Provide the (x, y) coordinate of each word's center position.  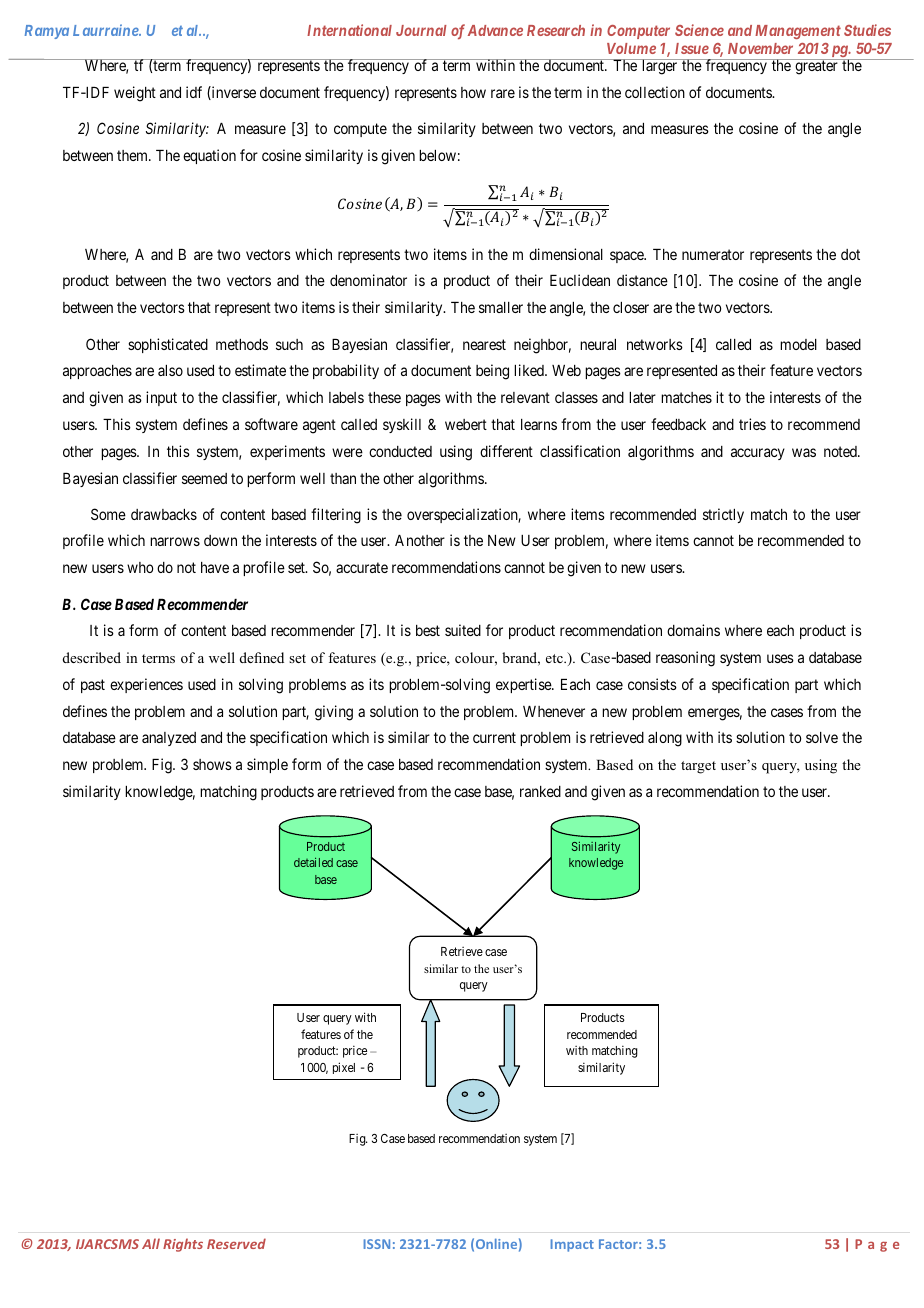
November (760, 48)
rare (503, 93)
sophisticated (168, 345)
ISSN (377, 1244)
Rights (183, 1245)
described (92, 657)
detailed (313, 862)
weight (135, 94)
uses (780, 658)
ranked (540, 791)
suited (463, 630)
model (798, 344)
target (698, 767)
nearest (484, 344)
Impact (572, 1245)
